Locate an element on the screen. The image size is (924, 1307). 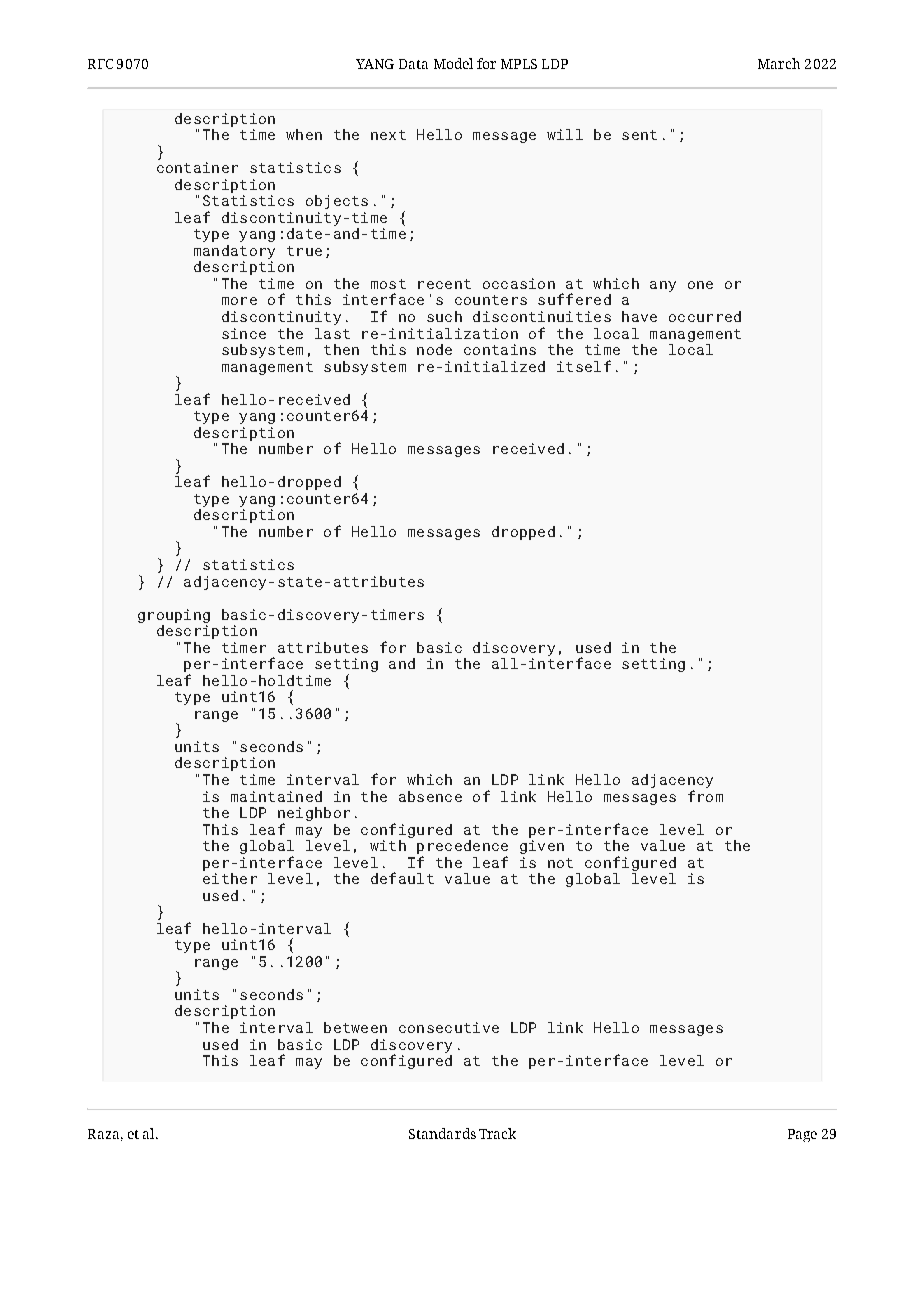
from is located at coordinates (705, 796).
